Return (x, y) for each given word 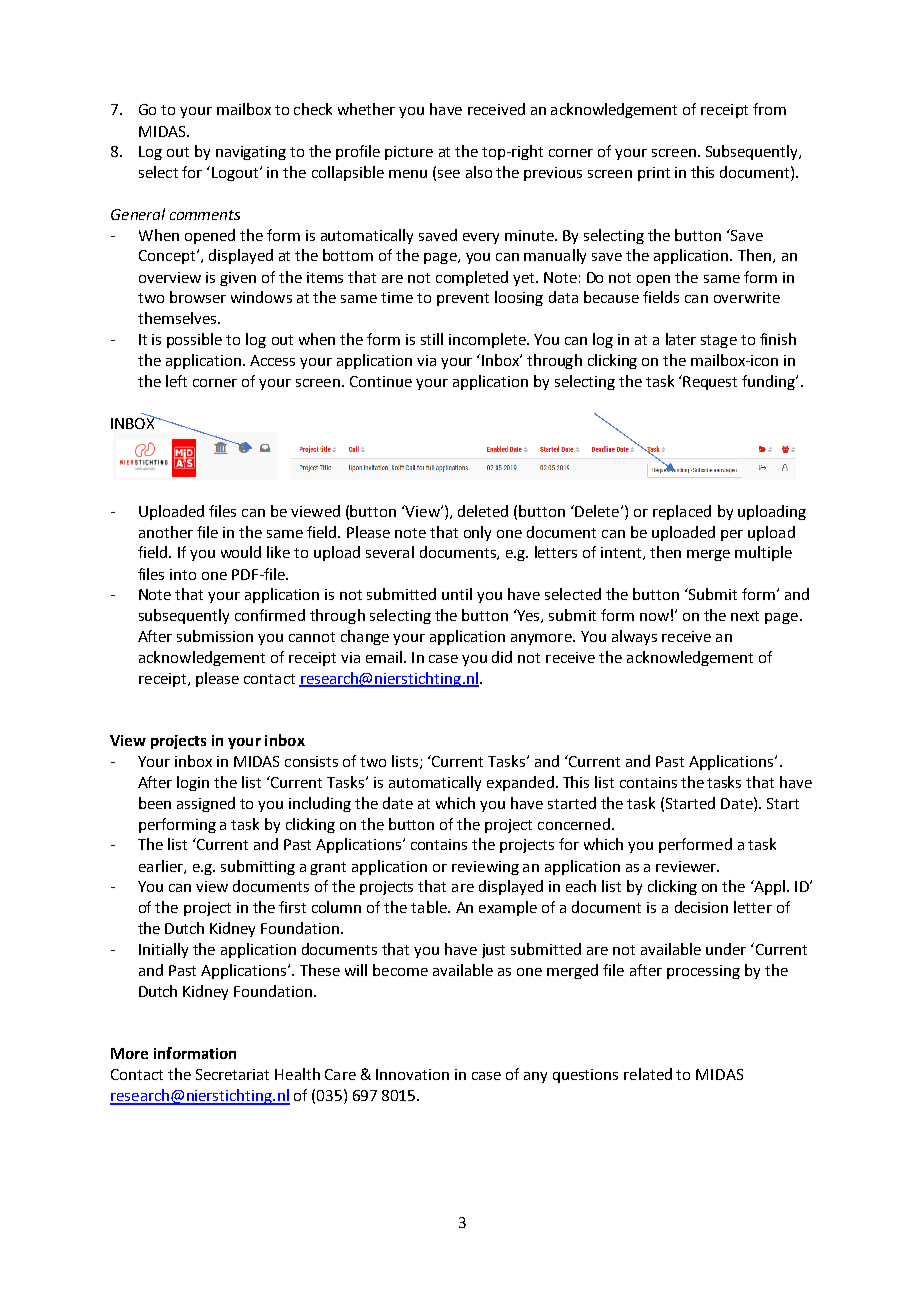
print (654, 174)
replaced (682, 512)
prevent (463, 299)
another (166, 532)
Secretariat (232, 1074)
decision (701, 907)
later (681, 339)
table (430, 907)
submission (215, 636)
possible (194, 340)
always (634, 637)
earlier (162, 867)
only (477, 533)
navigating (251, 153)
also (479, 172)
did (502, 657)
